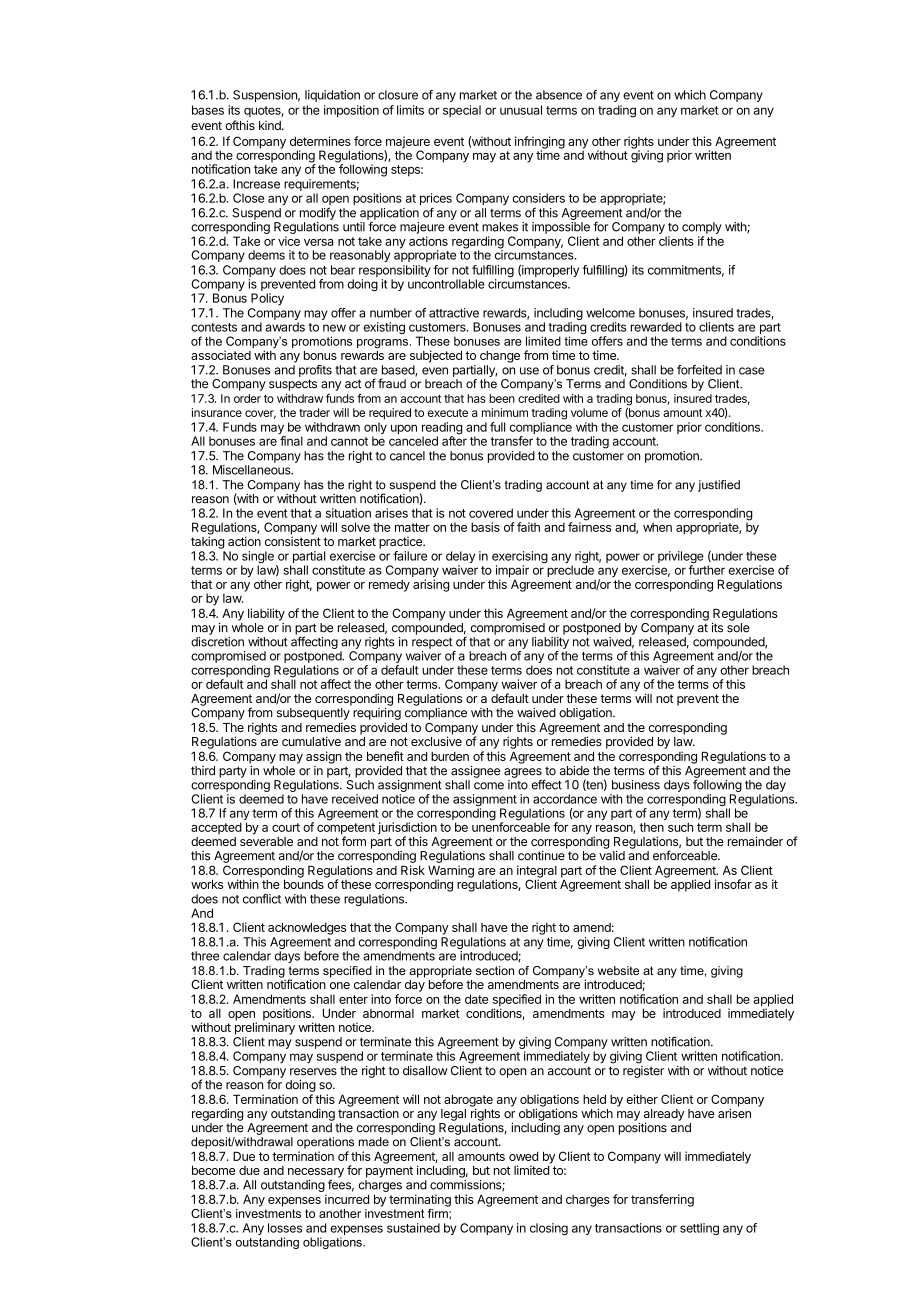 This page has width=924, height=1308. Describe the element at coordinates (271, 125) in the page. I see `kind` at that location.
